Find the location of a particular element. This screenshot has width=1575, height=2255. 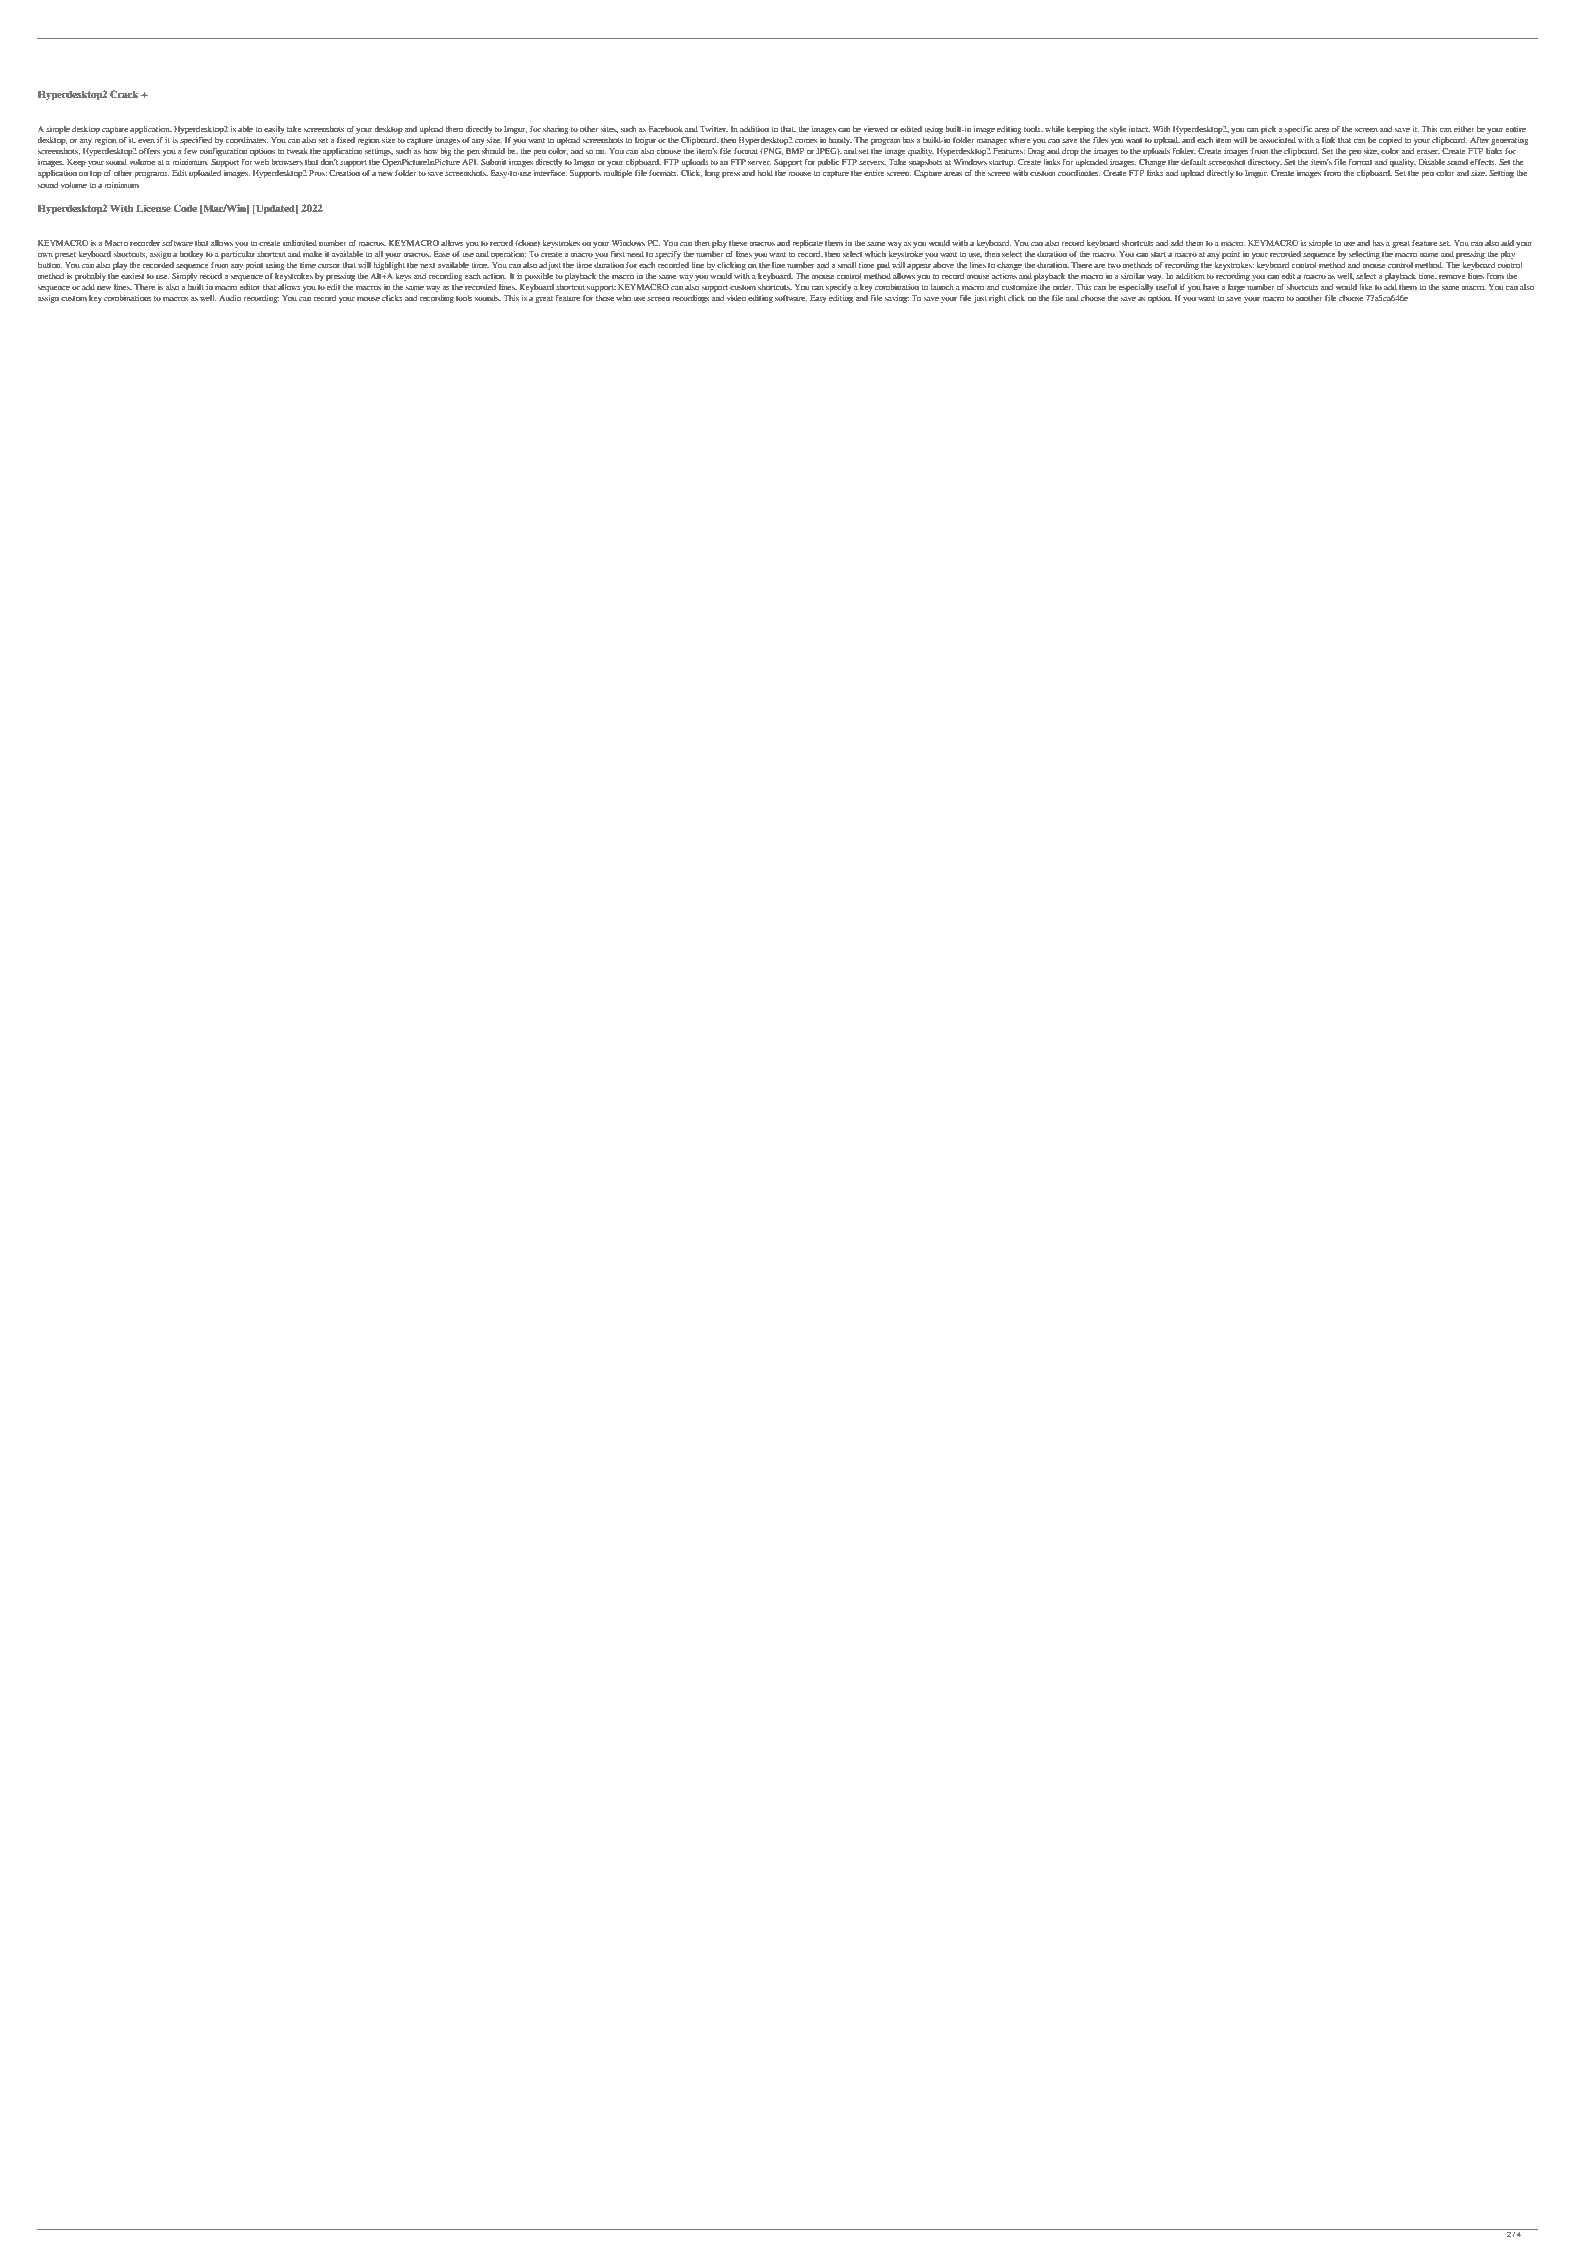

specific is located at coordinates (1299, 130).
